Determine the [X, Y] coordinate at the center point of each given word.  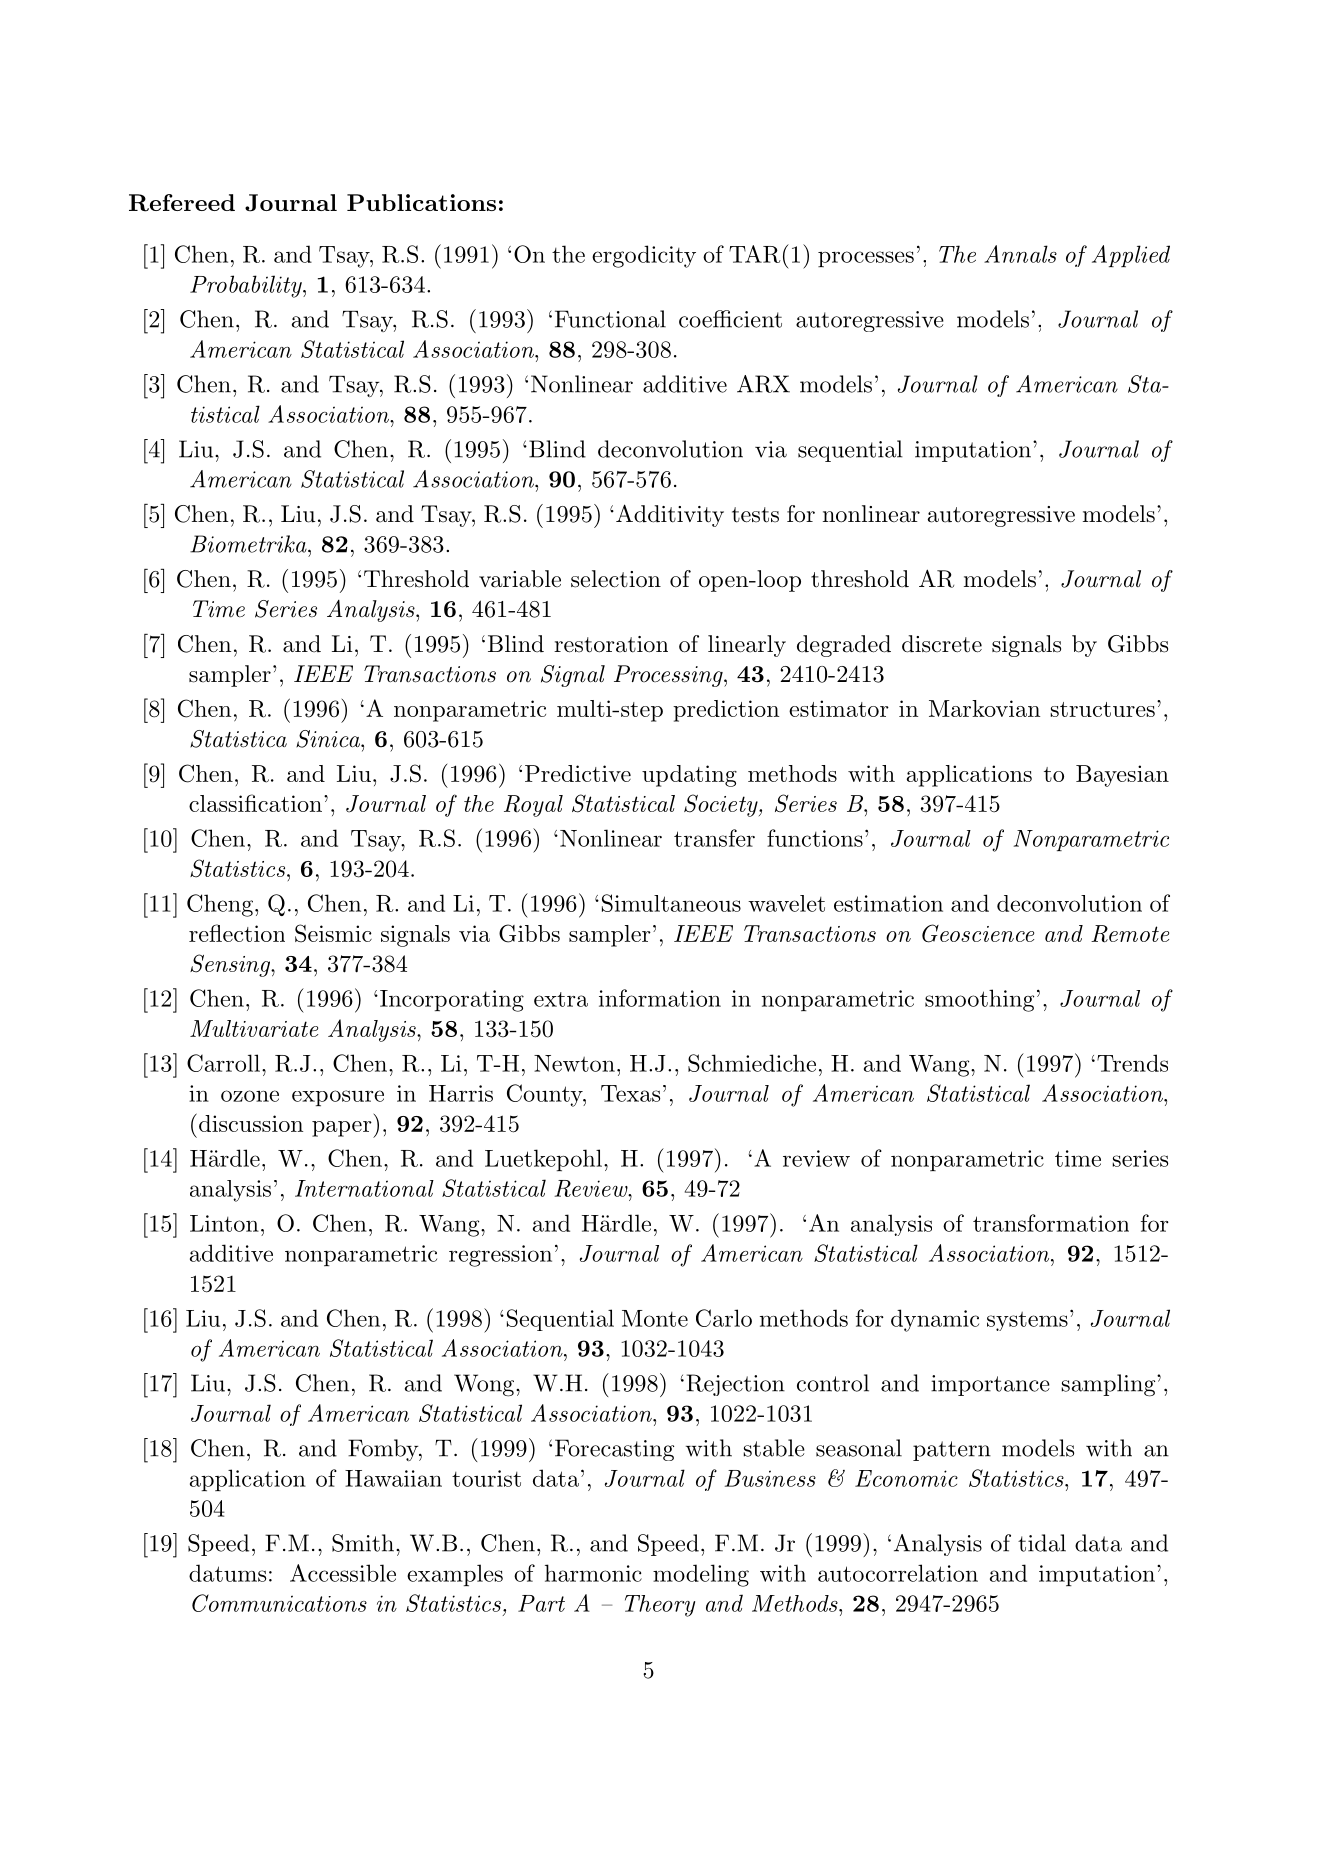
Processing [669, 676]
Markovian [984, 708]
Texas [630, 1093]
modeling [701, 1575]
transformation [1051, 1223]
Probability [247, 286]
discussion [251, 1123]
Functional [610, 319]
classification [255, 803]
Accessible [343, 1573]
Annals [1020, 254]
